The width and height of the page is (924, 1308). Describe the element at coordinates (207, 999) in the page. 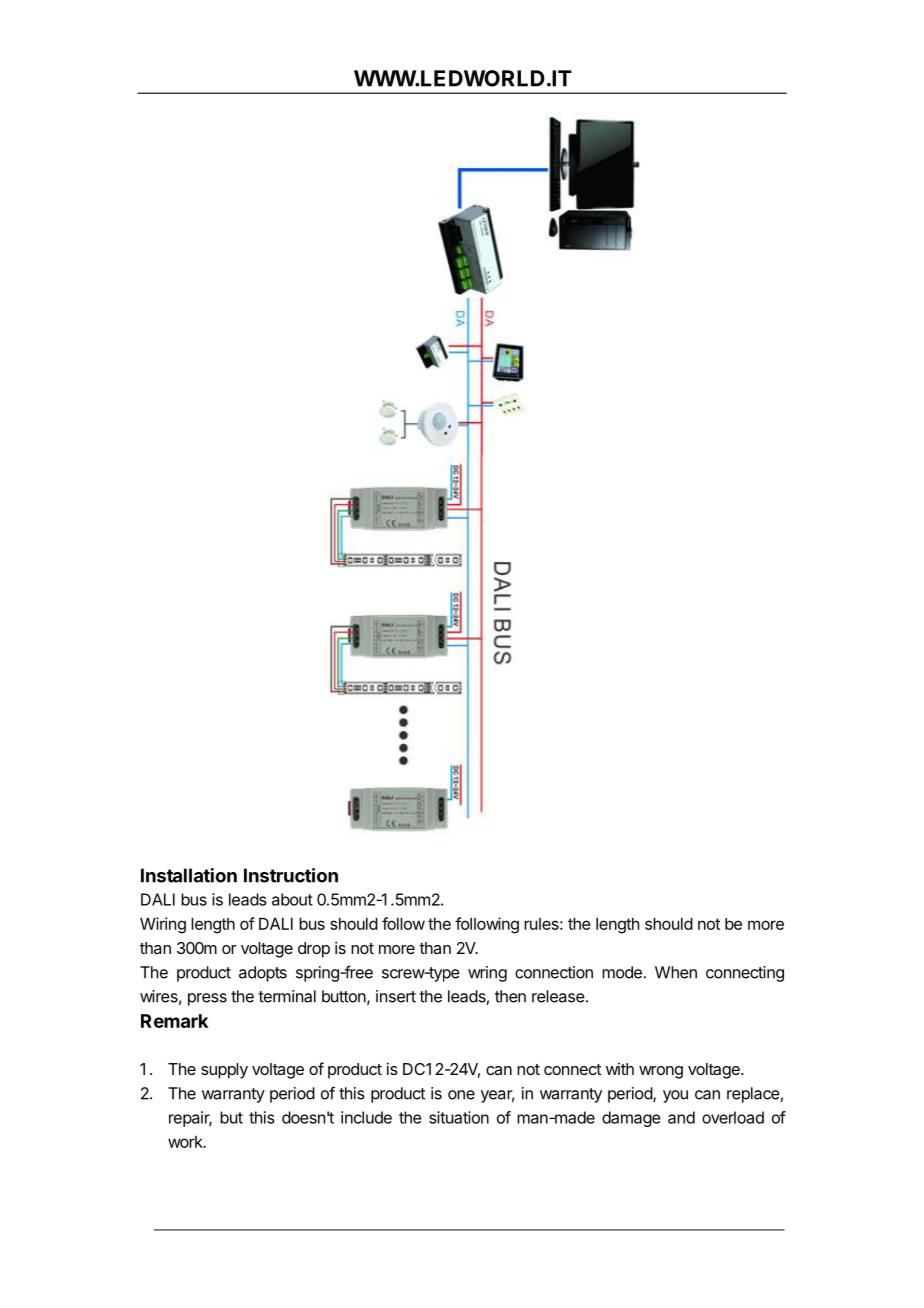

I see `press` at that location.
